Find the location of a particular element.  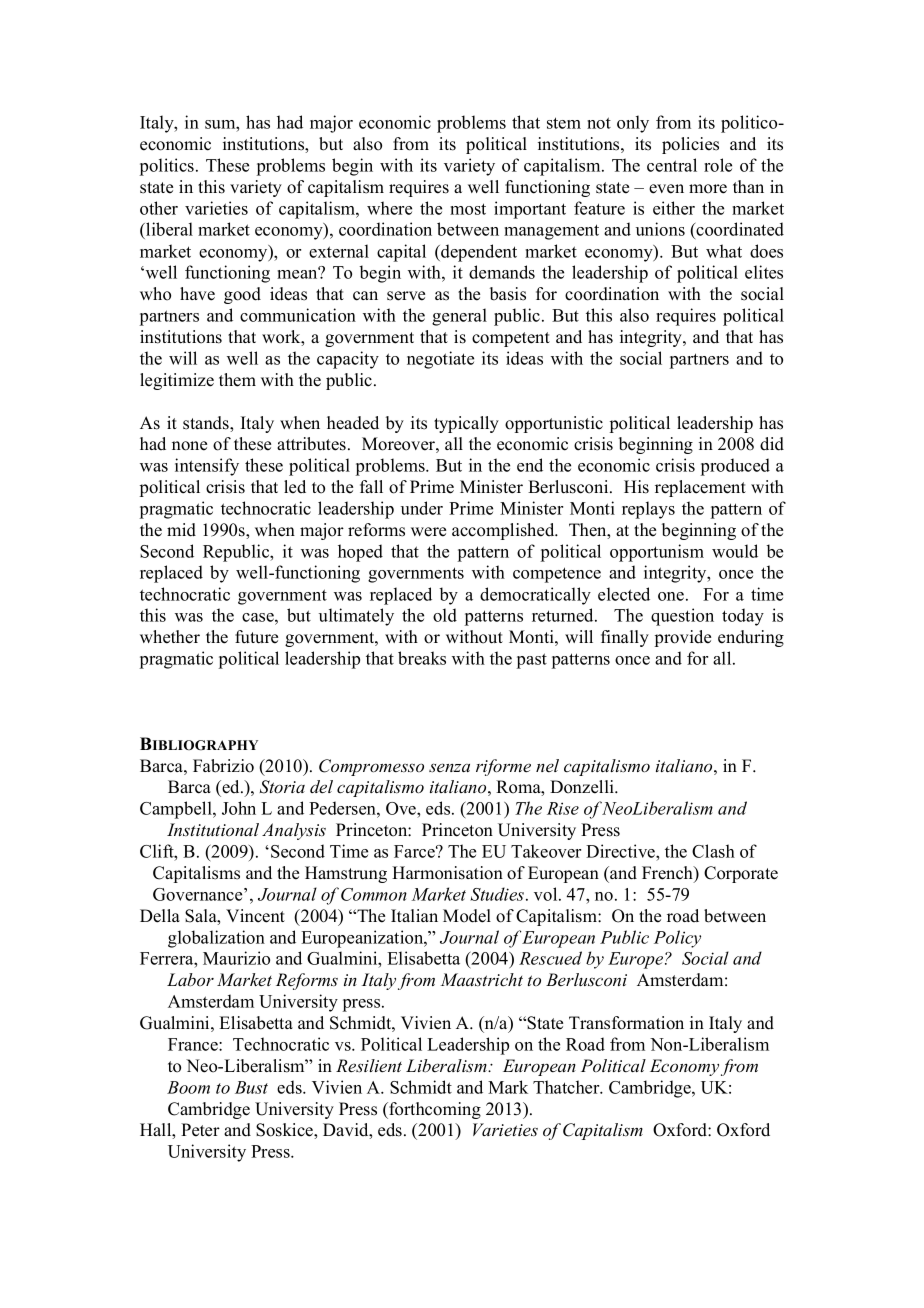

Institutional is located at coordinates (213, 829).
